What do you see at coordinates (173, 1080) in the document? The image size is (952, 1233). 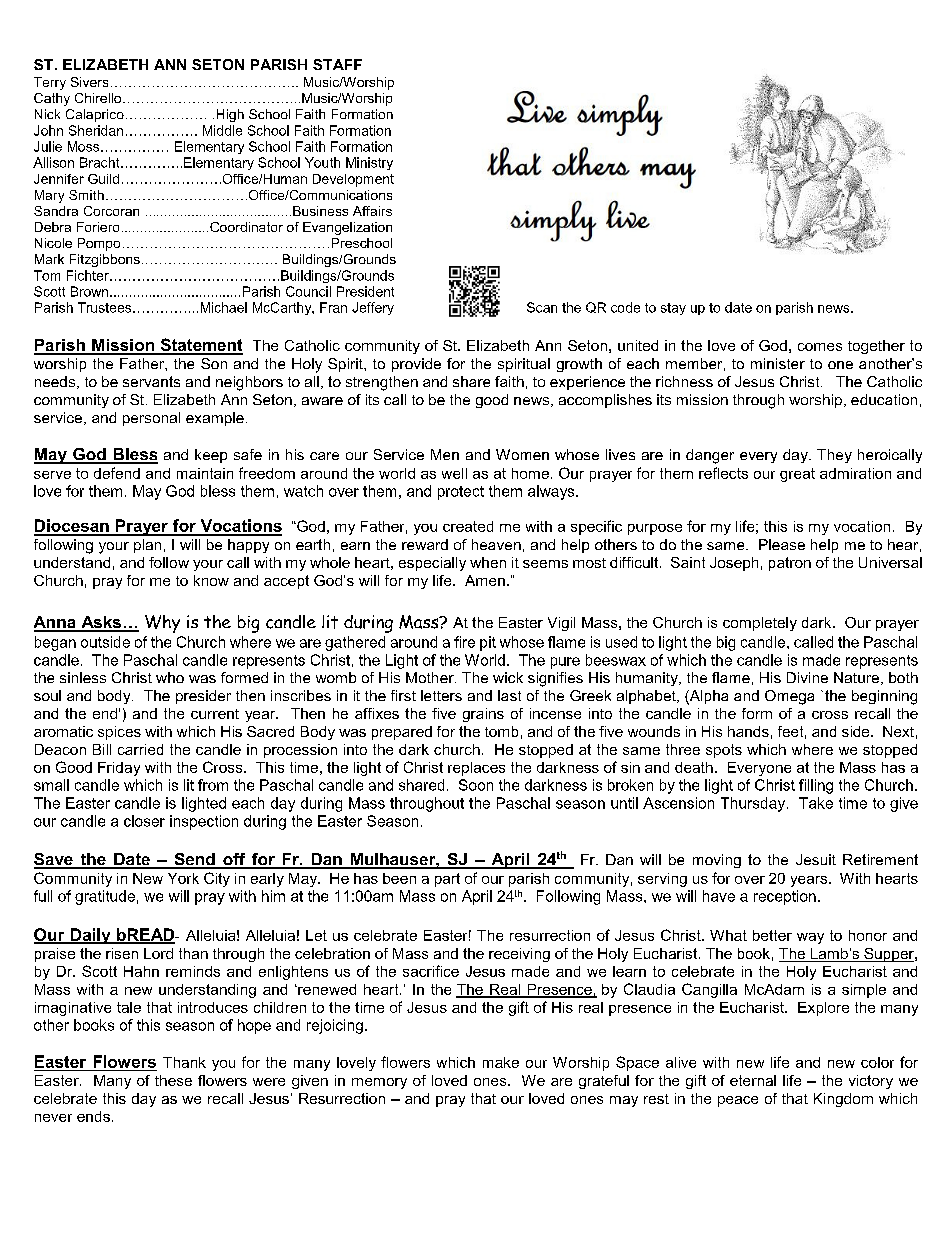 I see `these` at bounding box center [173, 1080].
